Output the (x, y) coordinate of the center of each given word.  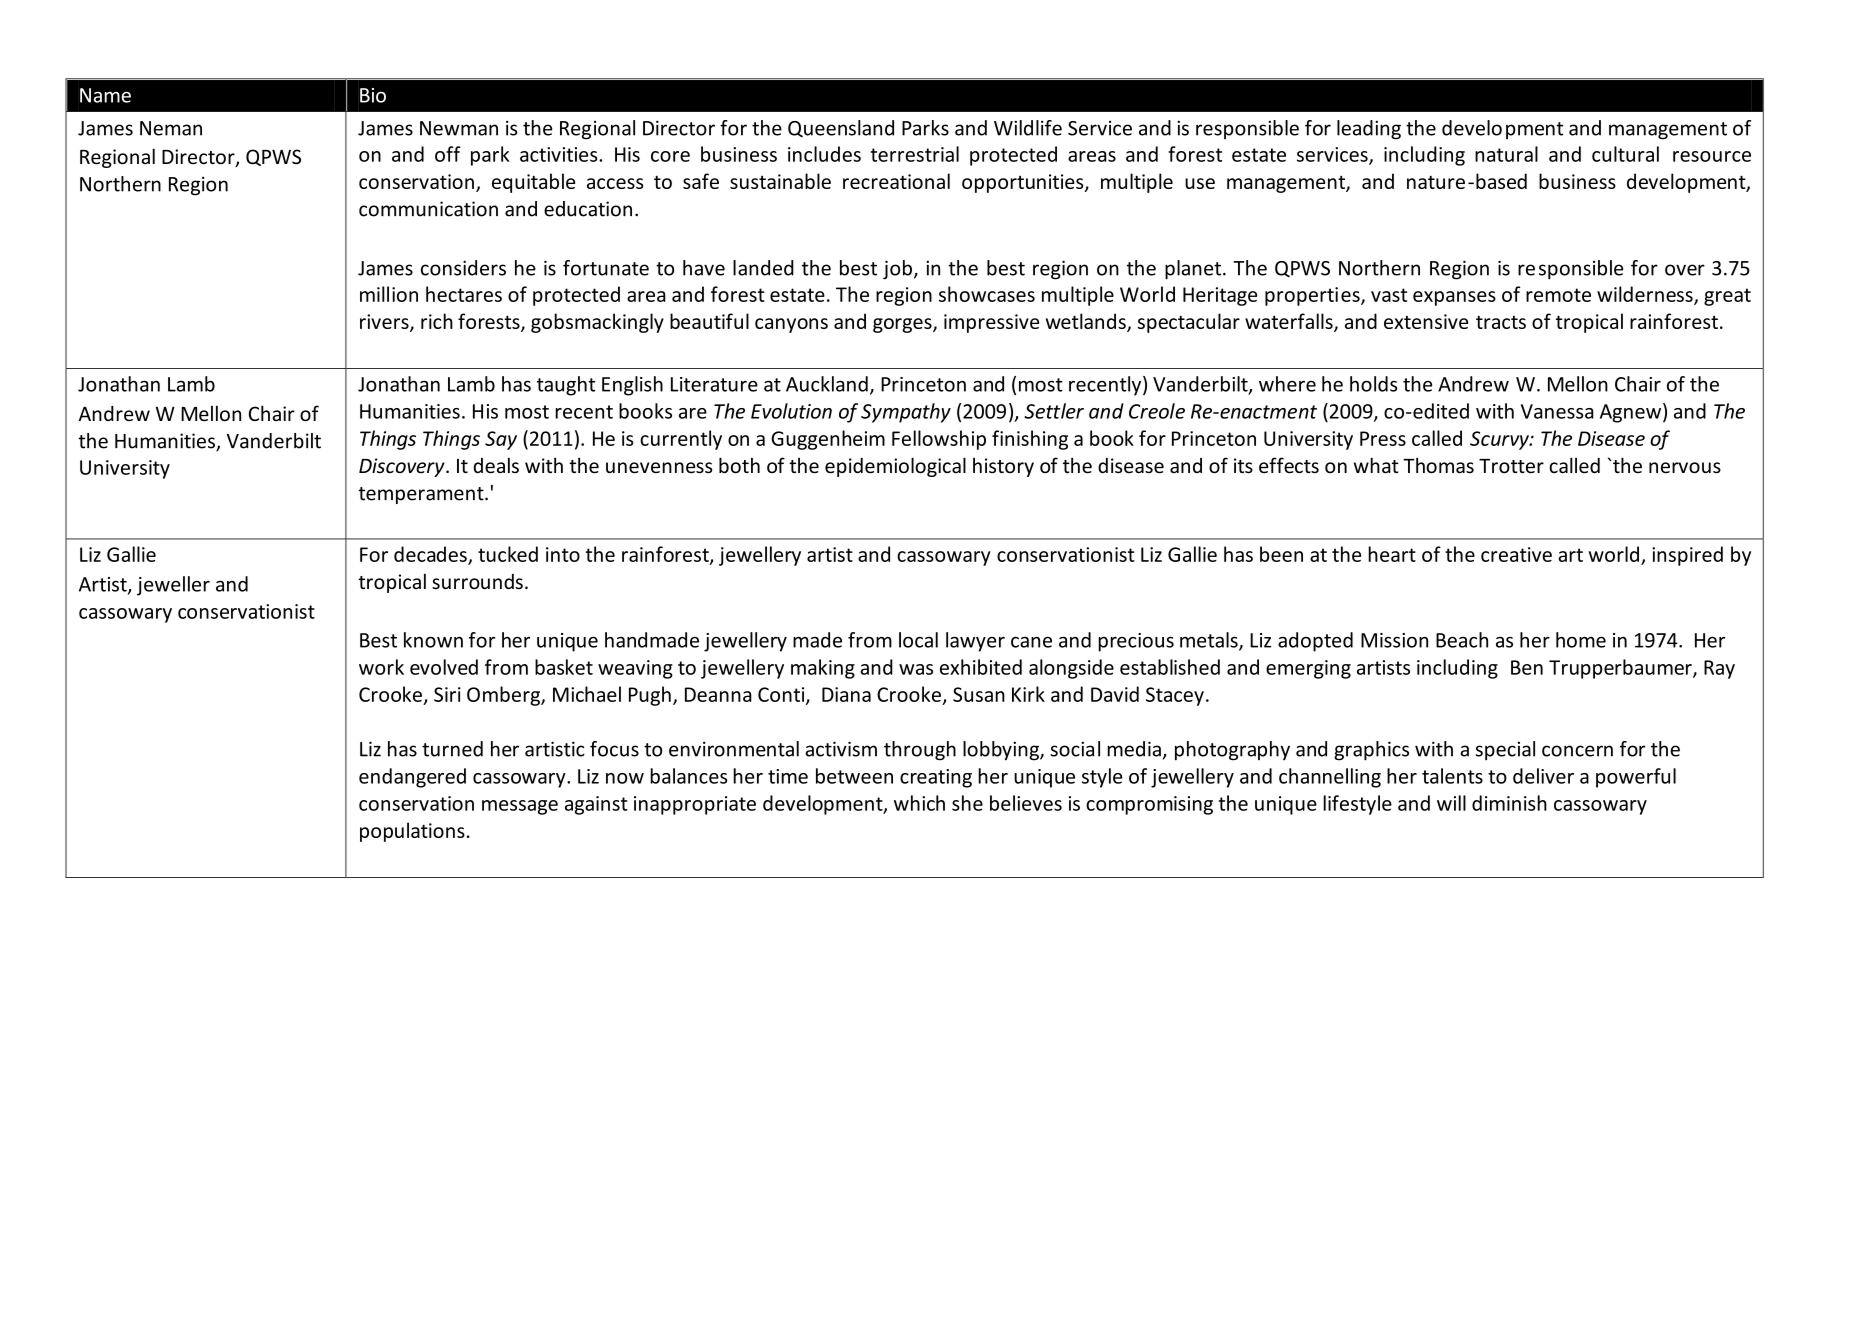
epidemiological (895, 467)
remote (1558, 295)
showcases (987, 294)
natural (1506, 154)
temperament (422, 495)
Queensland (841, 128)
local (918, 640)
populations (412, 832)
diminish (1509, 803)
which (919, 803)
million (389, 294)
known (433, 640)
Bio (373, 95)
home (1581, 640)
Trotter (1511, 466)
